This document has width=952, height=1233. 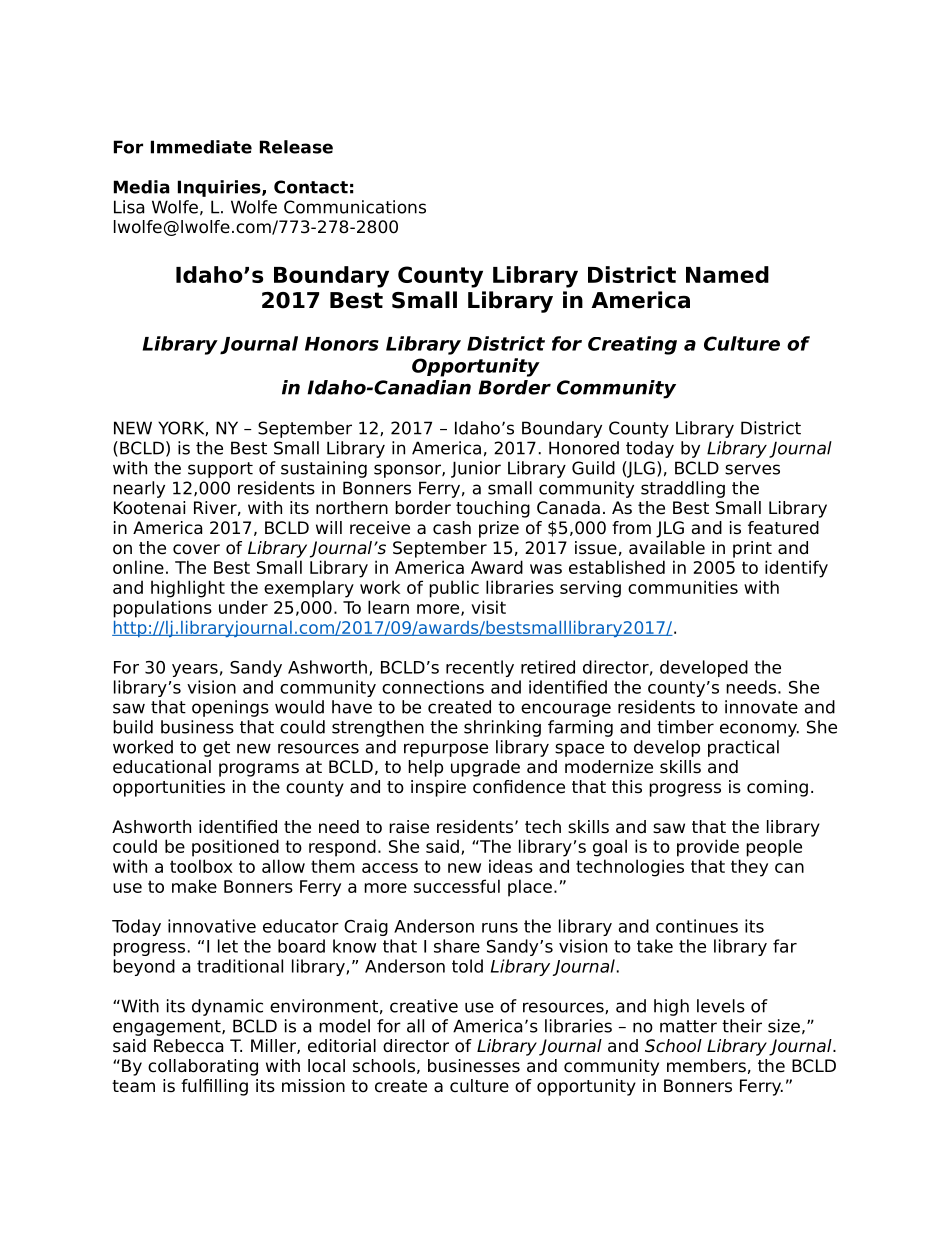 I want to click on support, so click(x=220, y=470).
